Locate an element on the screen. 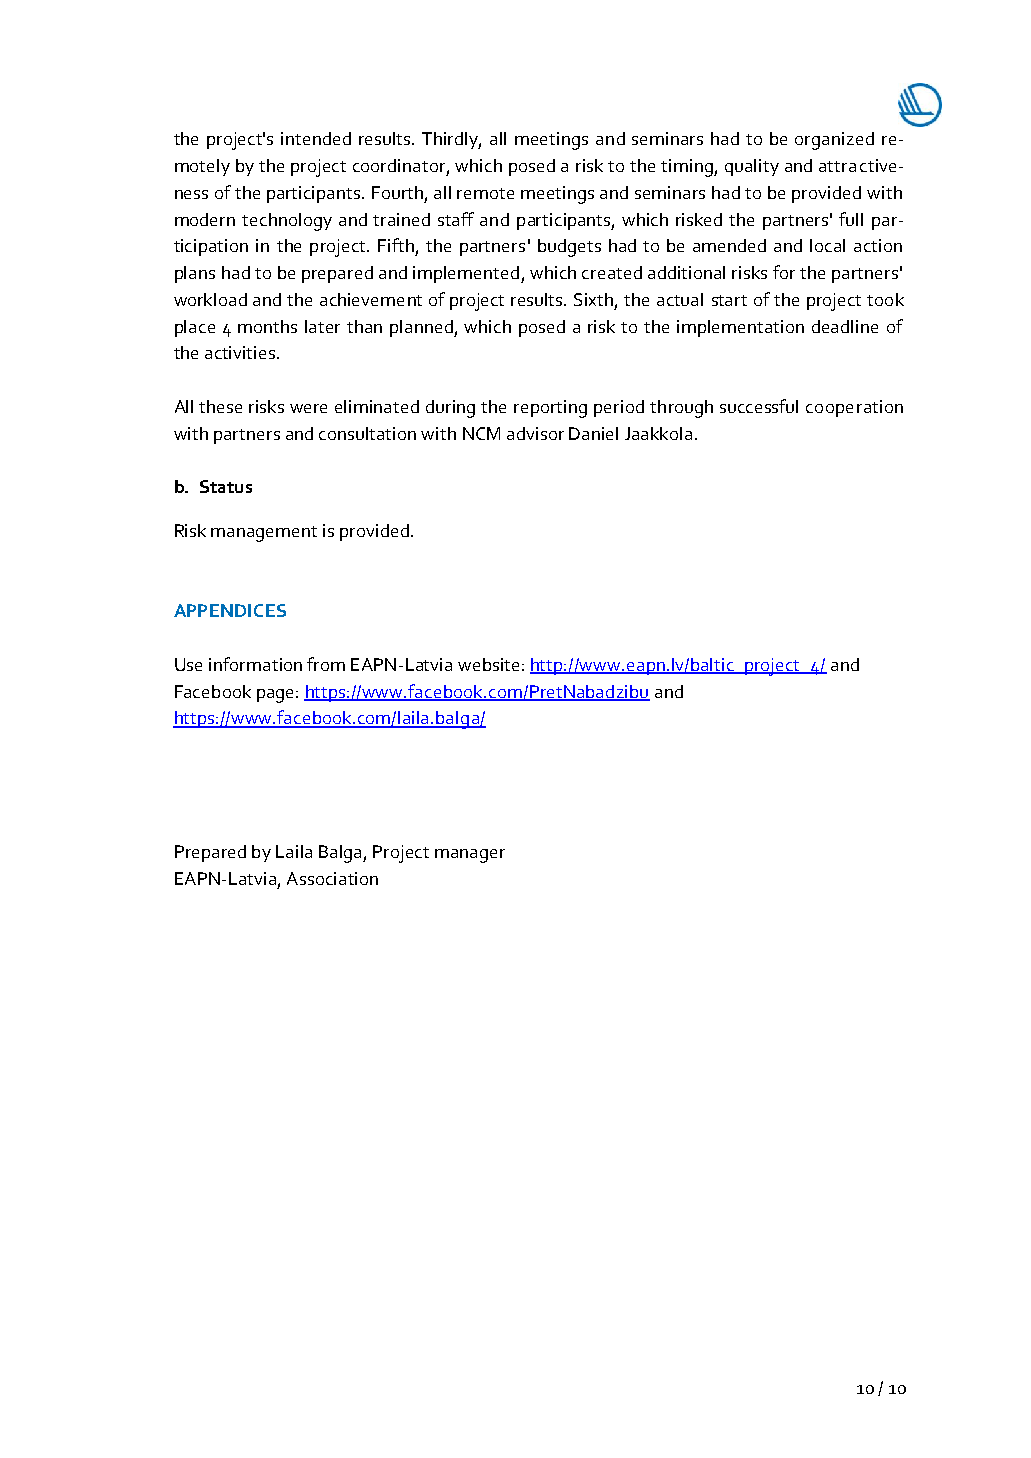 The height and width of the screenshot is (1458, 1031). successful is located at coordinates (759, 406).
